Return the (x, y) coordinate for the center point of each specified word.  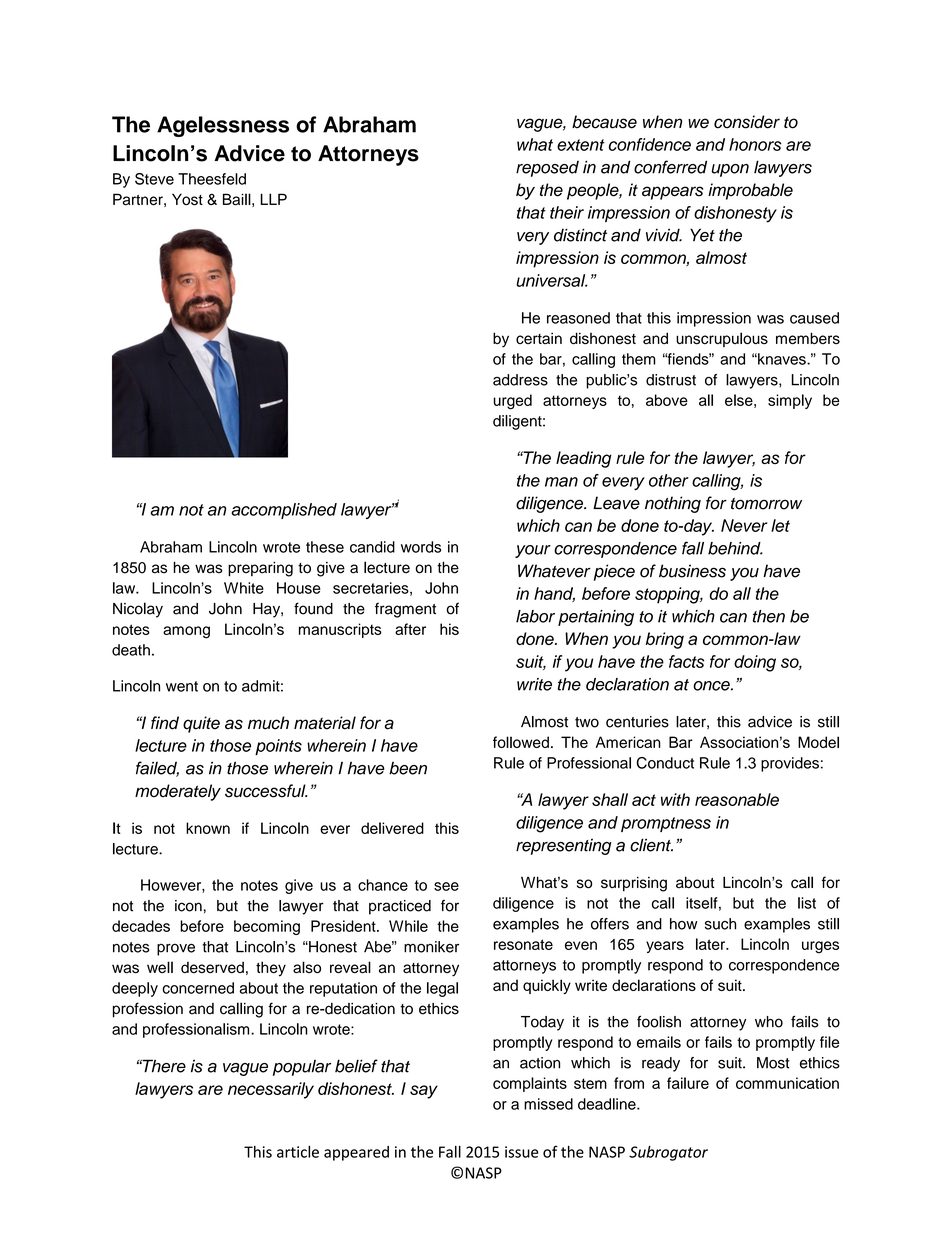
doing (755, 663)
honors (755, 144)
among (186, 632)
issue (521, 1152)
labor (535, 616)
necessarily (271, 1090)
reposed (547, 169)
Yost (187, 199)
